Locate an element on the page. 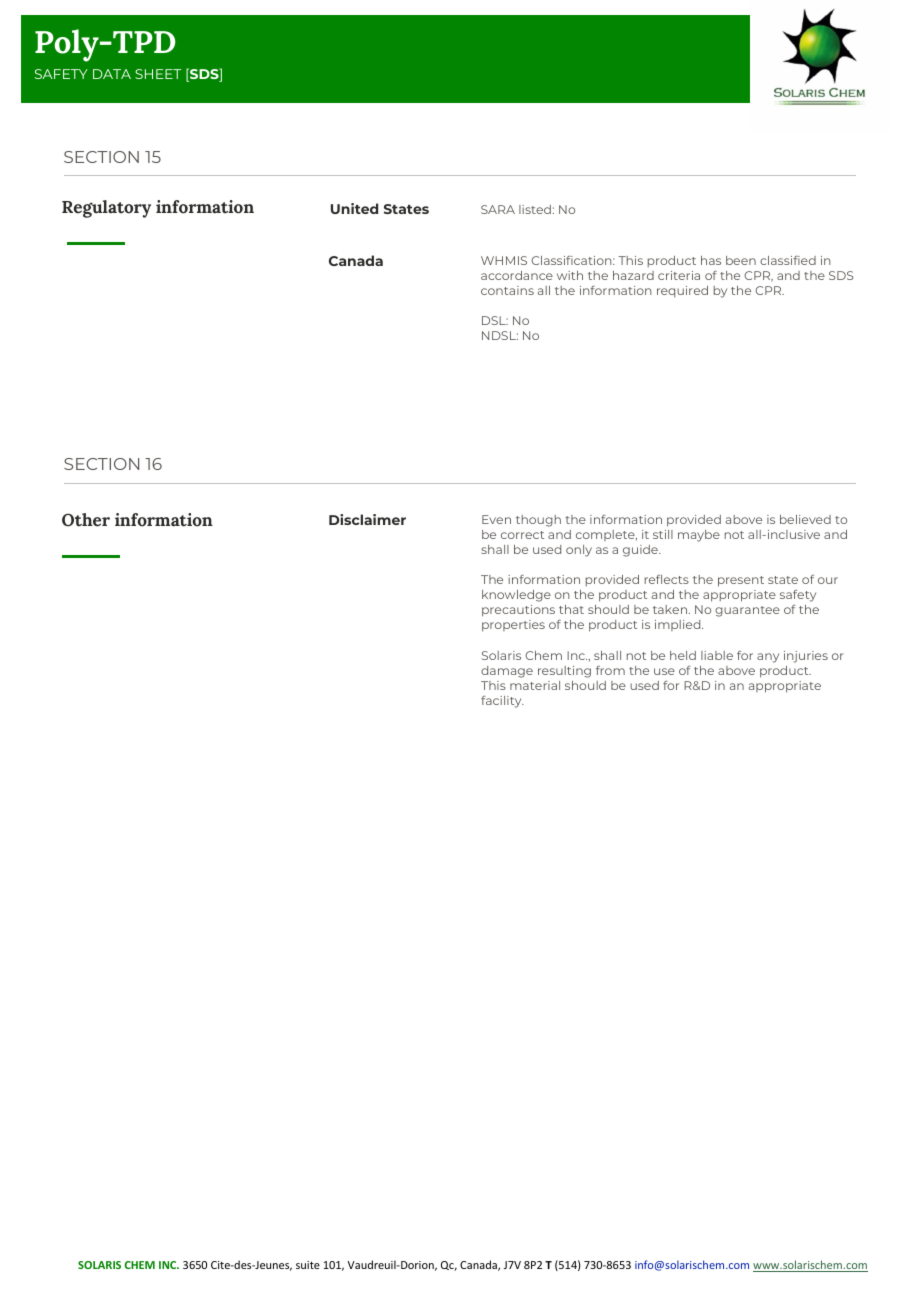 This page has height=1308, width=924. SARA is located at coordinates (498, 209).
